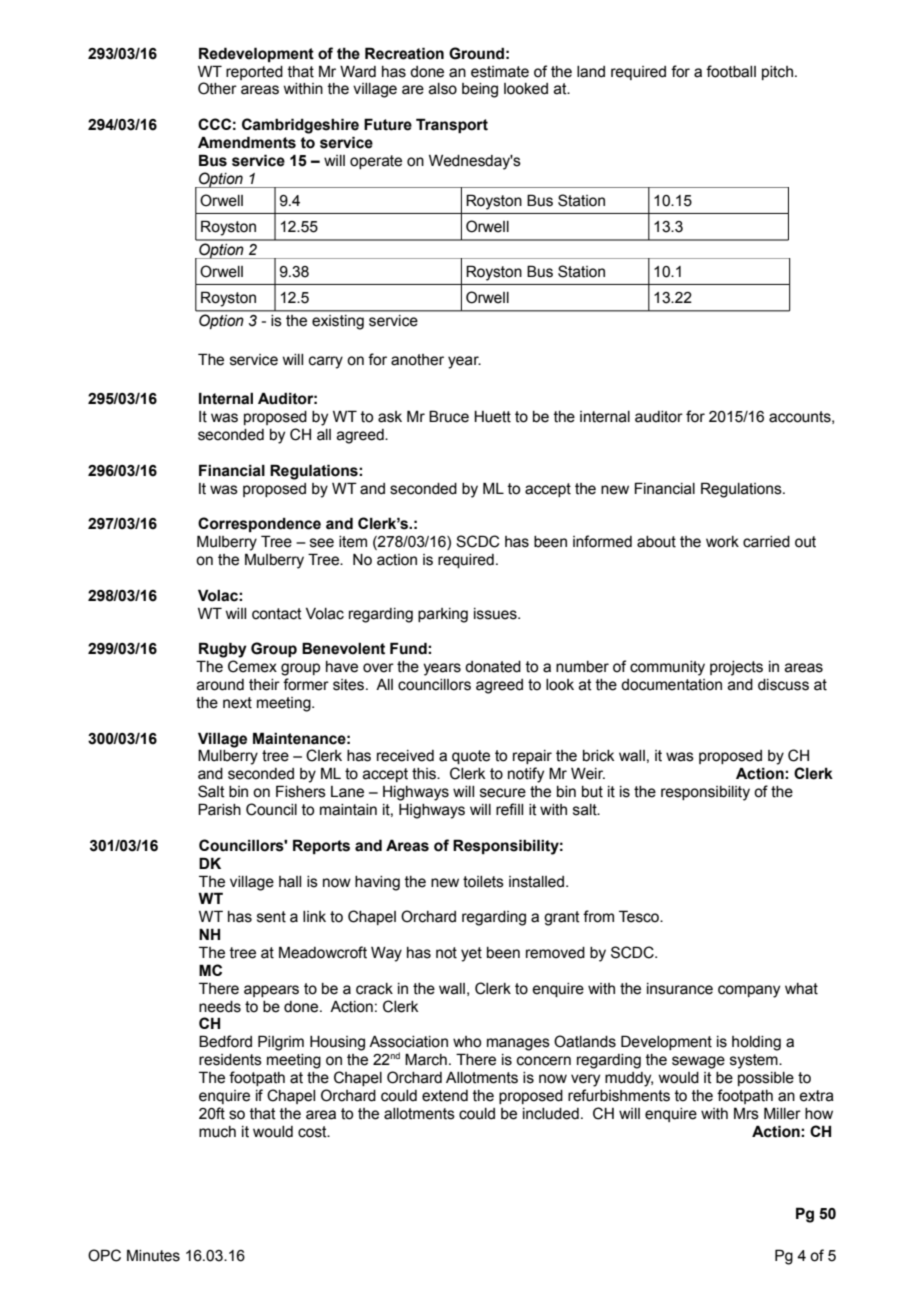 The height and width of the screenshot is (1308, 924). Describe the element at coordinates (493, 667) in the screenshot. I see `donated` at that location.
